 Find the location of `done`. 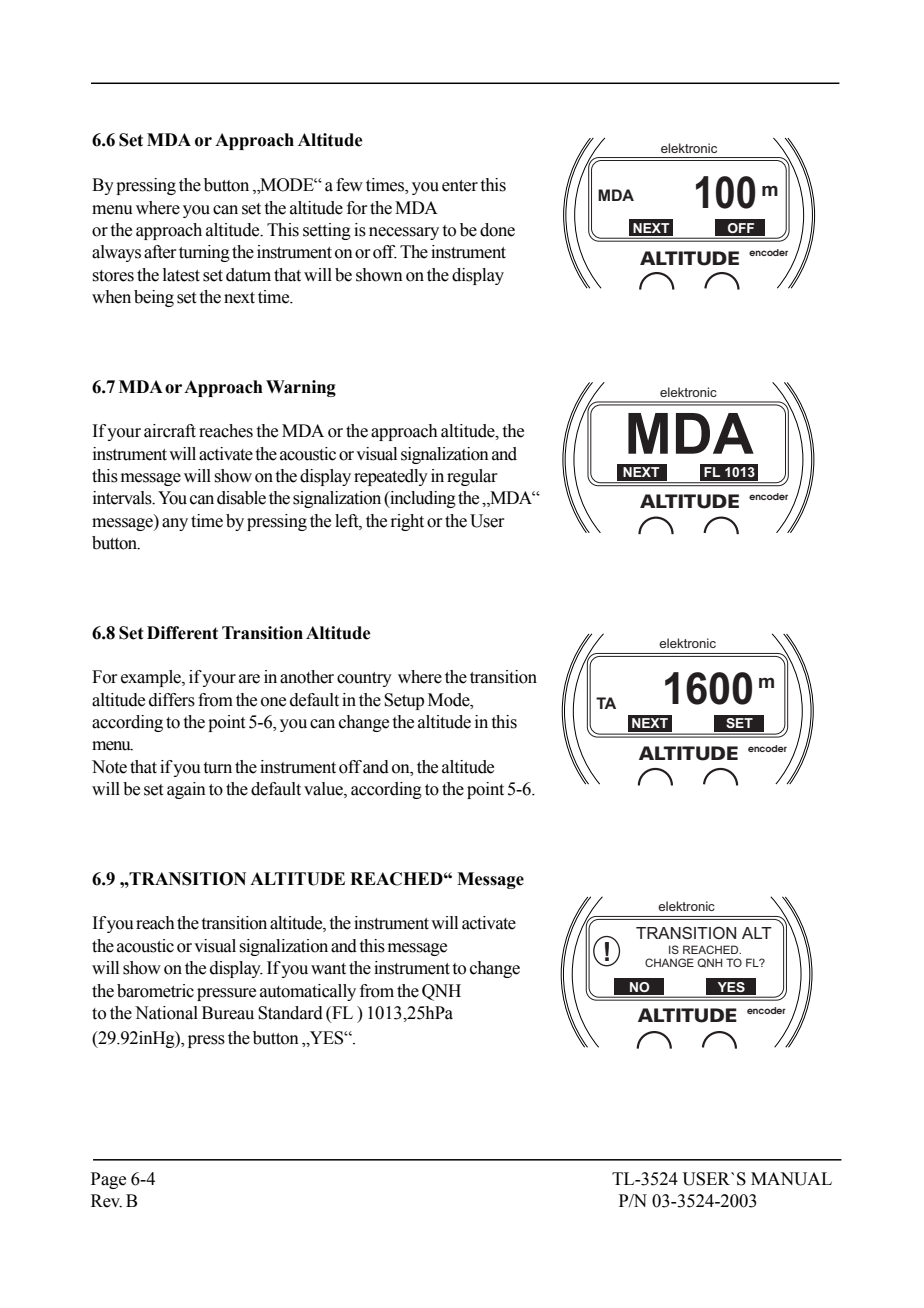

done is located at coordinates (497, 230).
